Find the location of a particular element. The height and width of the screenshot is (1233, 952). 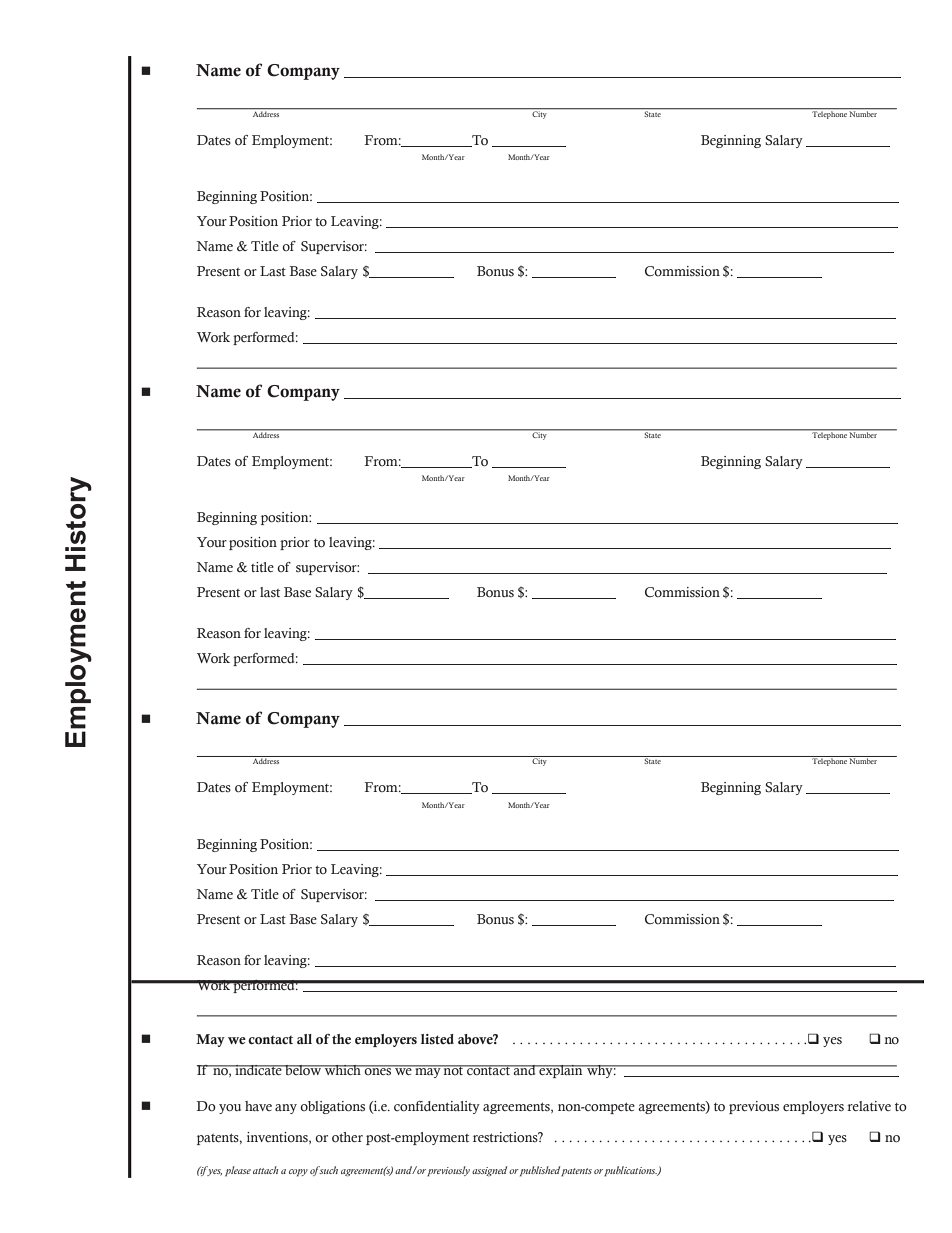

listed is located at coordinates (437, 1039).
